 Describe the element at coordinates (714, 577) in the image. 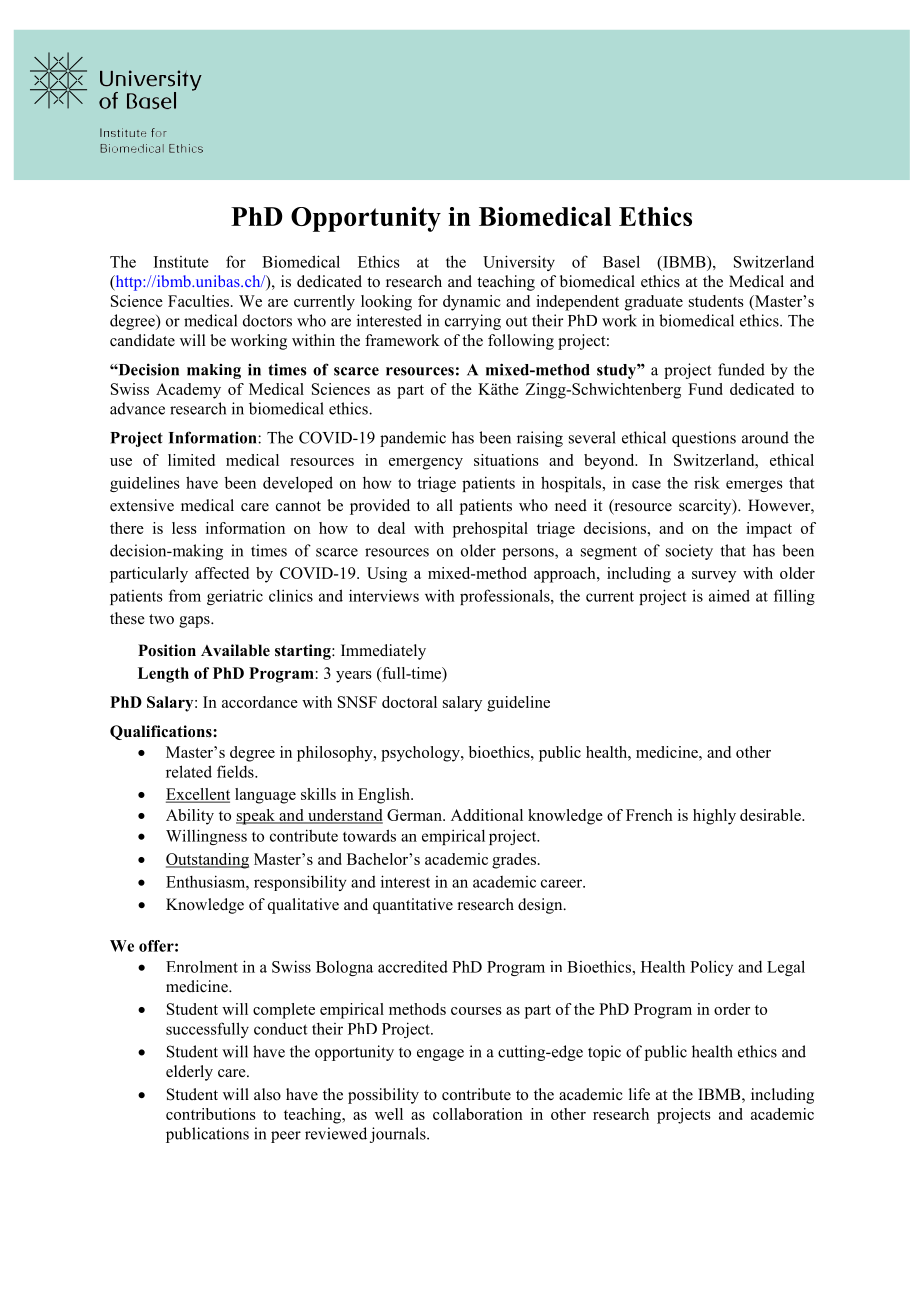

I see `survey` at that location.
